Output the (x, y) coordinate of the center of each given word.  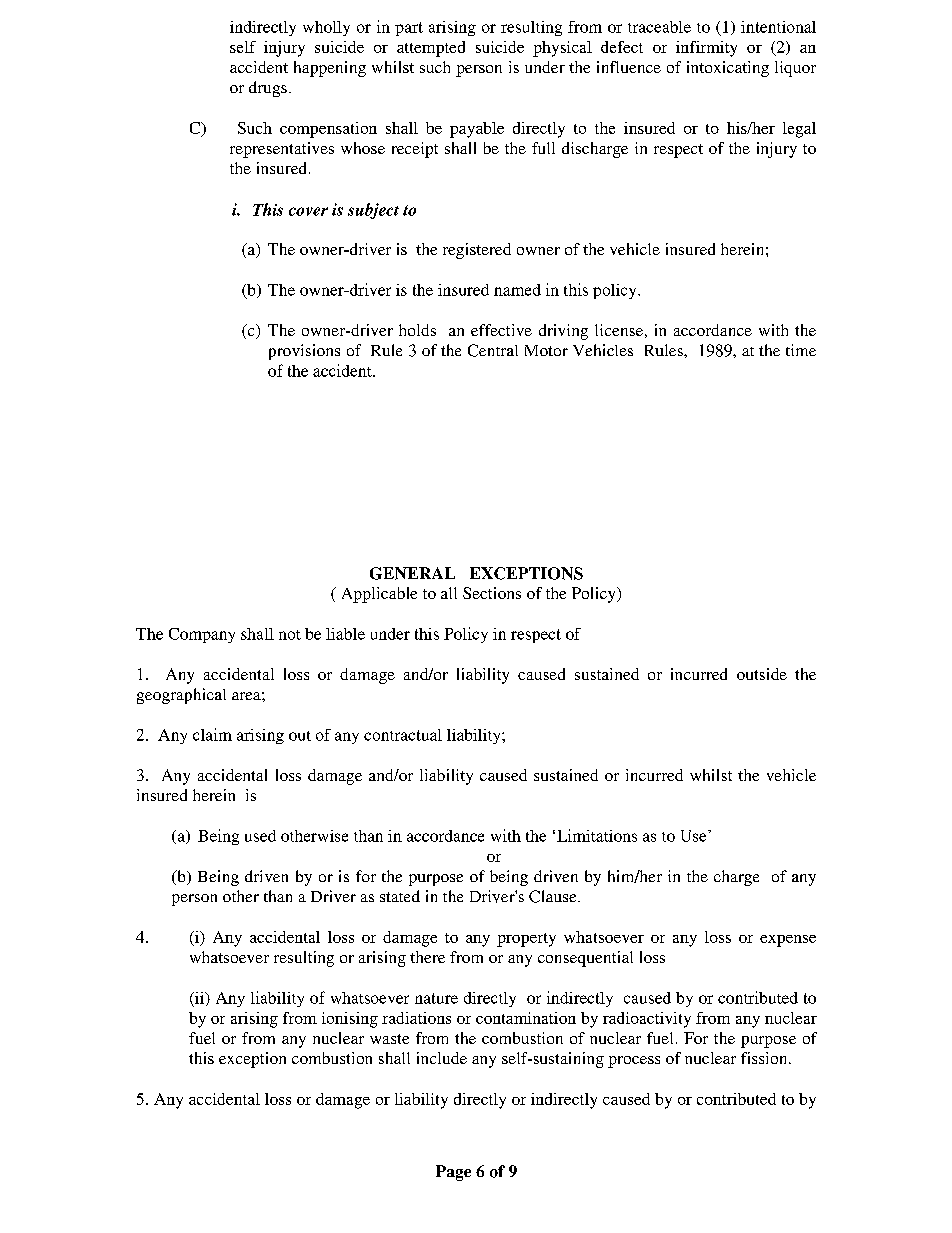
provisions (304, 352)
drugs (268, 89)
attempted (431, 49)
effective (501, 330)
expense (788, 941)
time (801, 350)
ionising (350, 1020)
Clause (554, 896)
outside (762, 674)
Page (453, 1173)
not (290, 635)
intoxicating (728, 69)
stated (400, 896)
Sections (492, 593)
